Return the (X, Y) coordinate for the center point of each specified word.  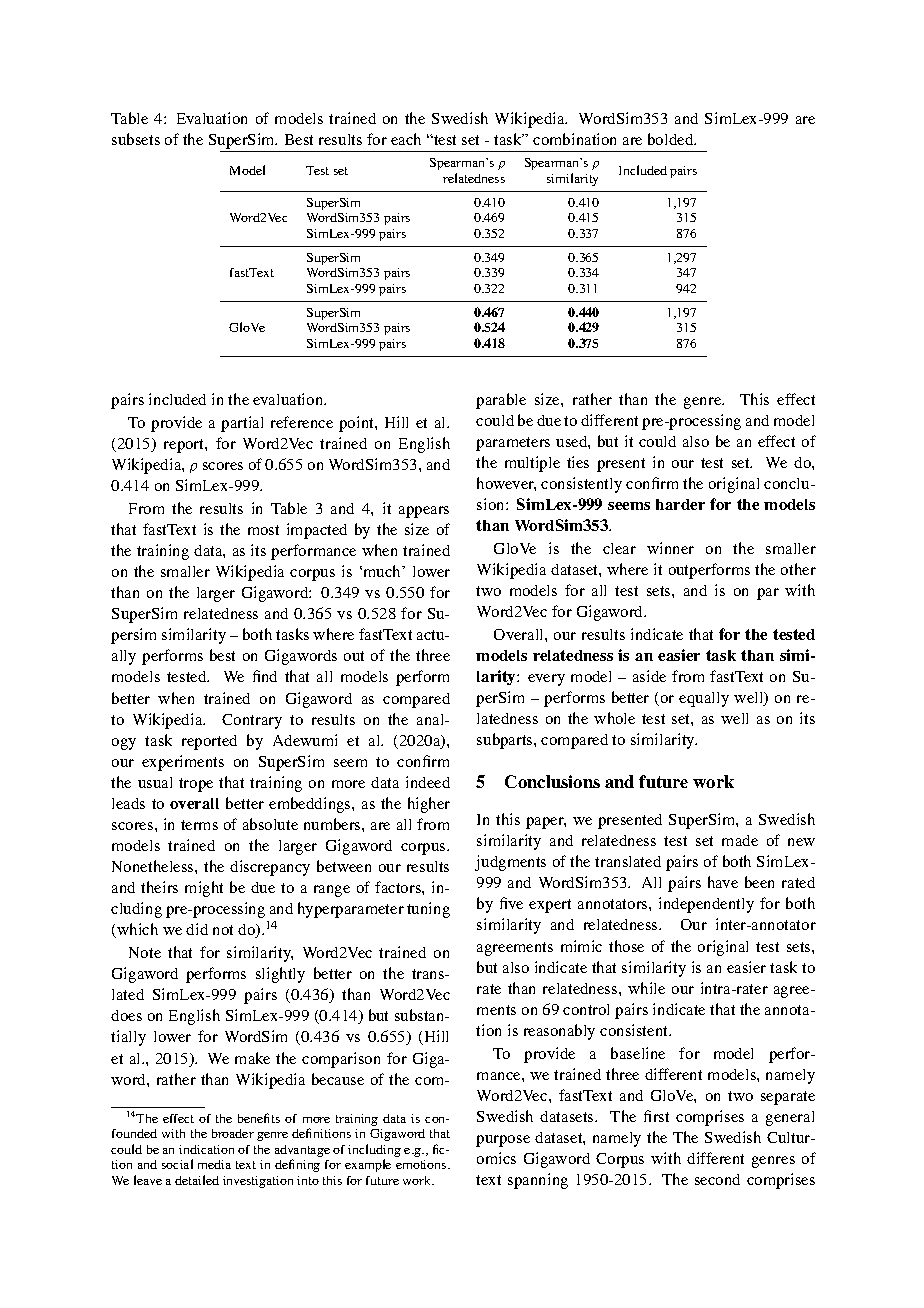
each (406, 139)
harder (680, 504)
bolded (672, 139)
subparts (506, 741)
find (265, 676)
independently (706, 905)
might (204, 889)
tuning (428, 910)
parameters (513, 444)
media (214, 1164)
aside (649, 676)
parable (501, 401)
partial (242, 424)
